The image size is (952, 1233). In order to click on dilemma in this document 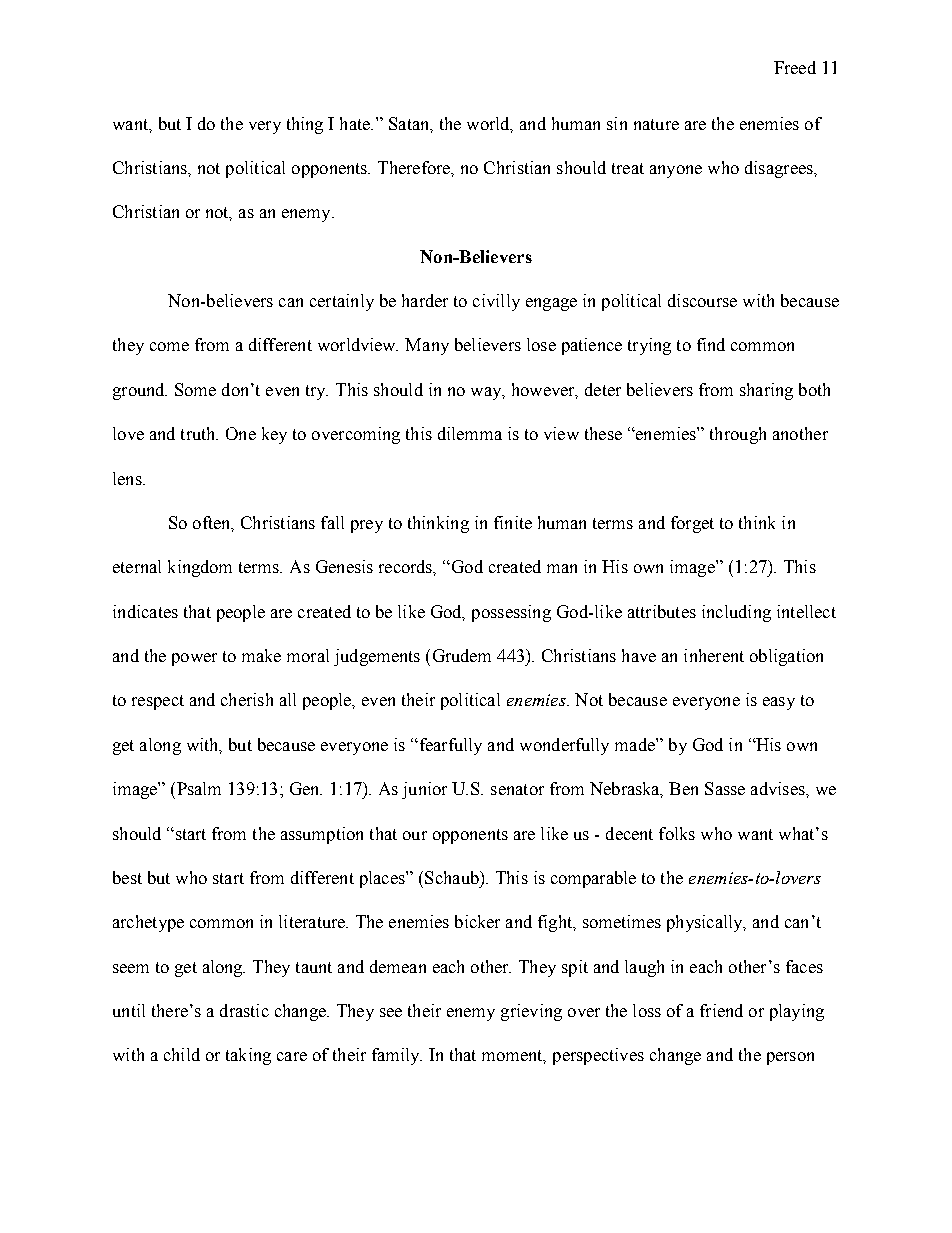, I will do `click(470, 433)`.
